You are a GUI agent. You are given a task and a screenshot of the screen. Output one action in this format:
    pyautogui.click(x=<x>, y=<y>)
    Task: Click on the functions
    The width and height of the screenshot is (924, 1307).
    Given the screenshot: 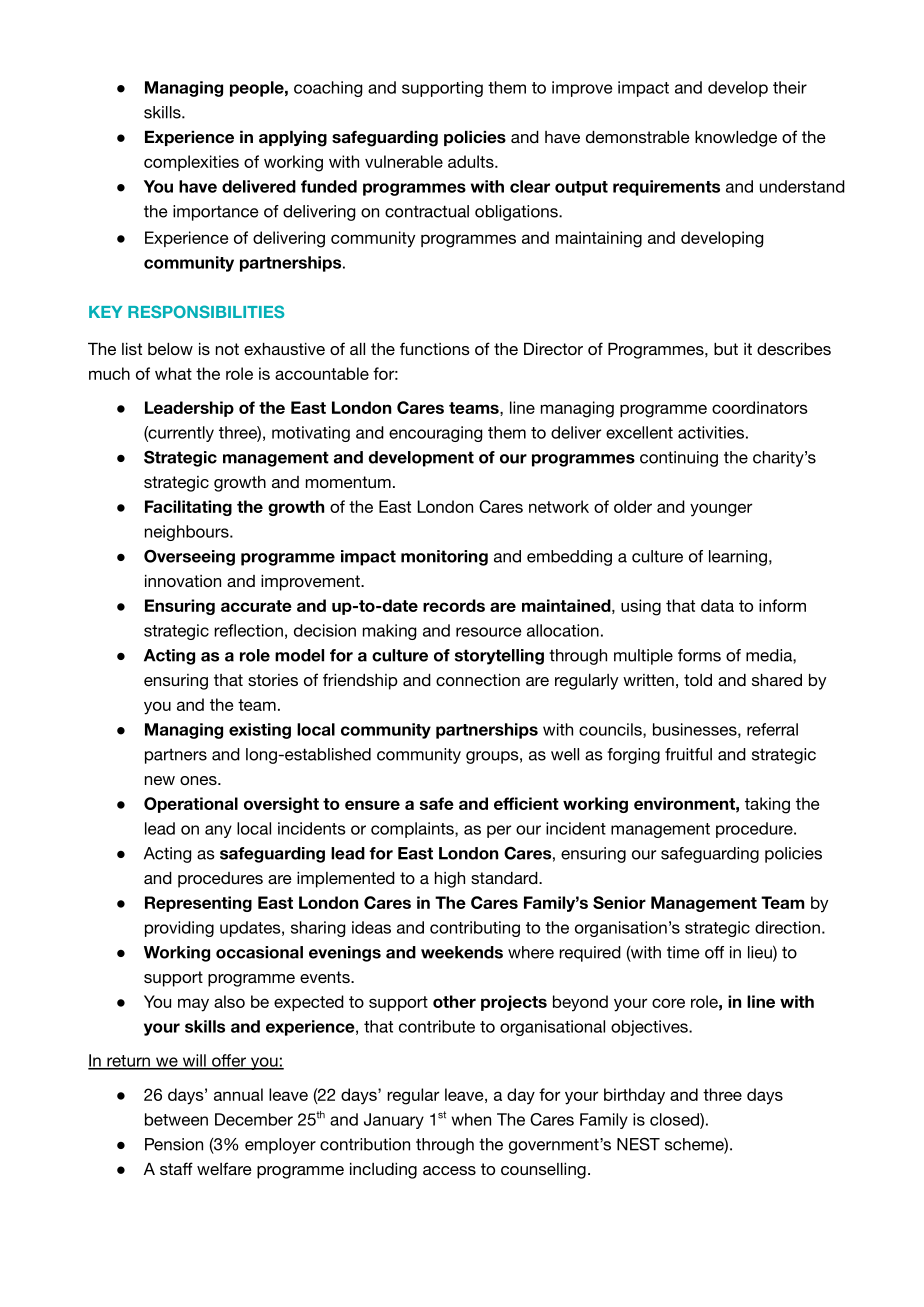 What is the action you would take?
    pyautogui.click(x=435, y=348)
